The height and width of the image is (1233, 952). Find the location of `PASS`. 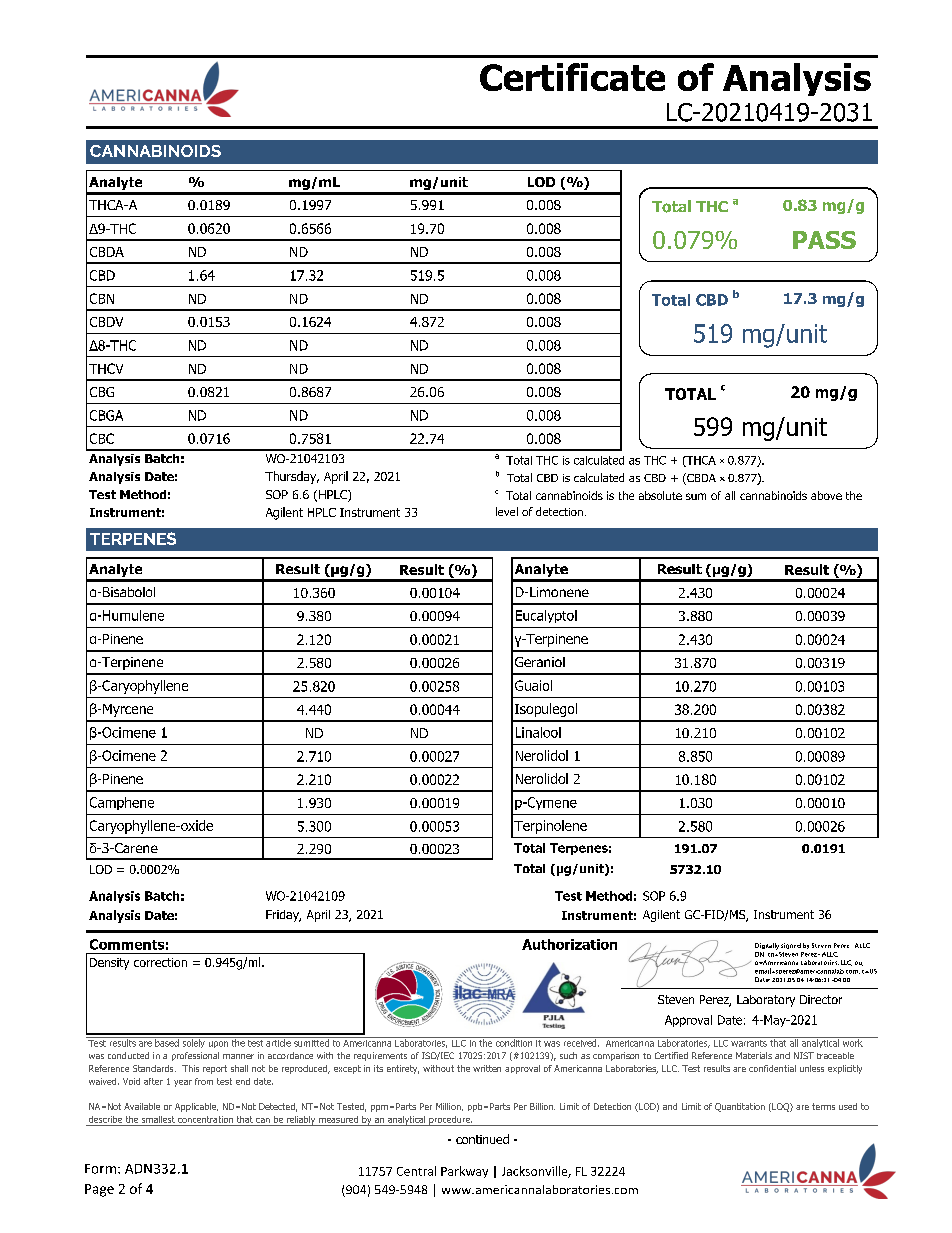

PASS is located at coordinates (824, 240).
